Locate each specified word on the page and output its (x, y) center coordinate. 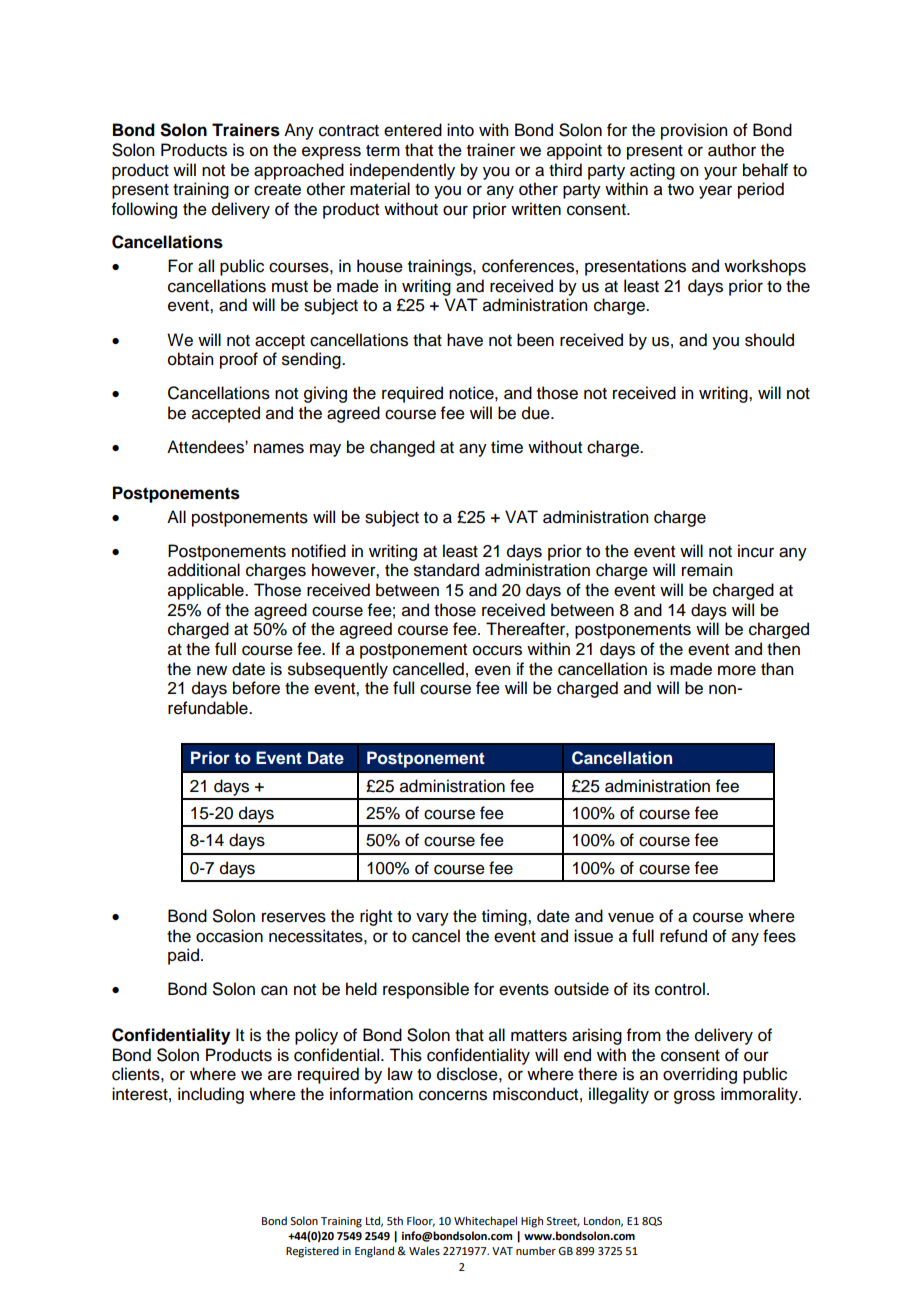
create (277, 190)
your (720, 173)
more (737, 670)
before (256, 688)
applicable (207, 591)
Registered (312, 1252)
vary (432, 919)
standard (446, 570)
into (460, 130)
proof (239, 360)
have (465, 340)
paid (183, 956)
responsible (426, 990)
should (769, 340)
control (680, 989)
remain (707, 570)
